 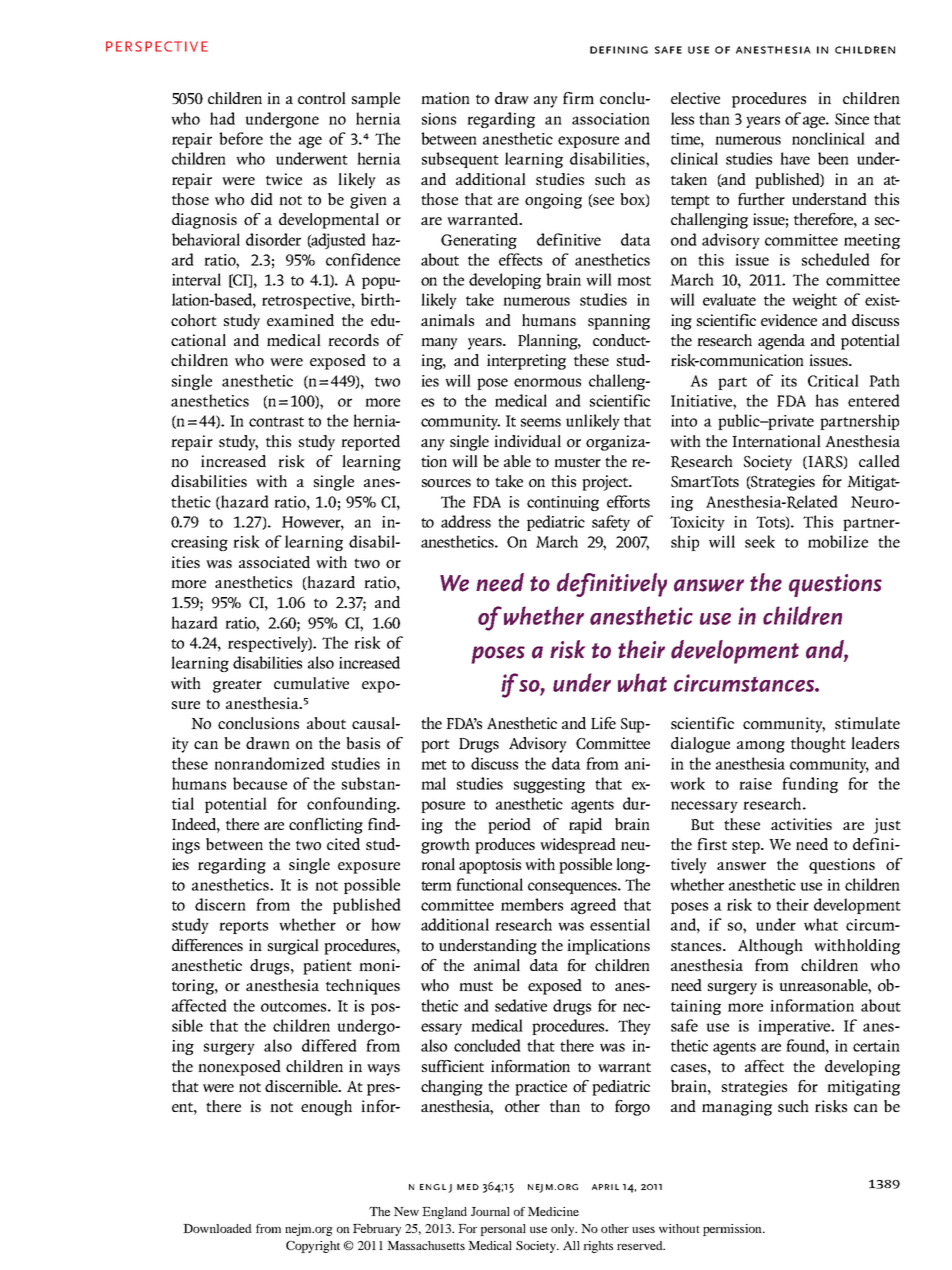 What do you see at coordinates (222, 118) in the screenshot?
I see `had` at bounding box center [222, 118].
